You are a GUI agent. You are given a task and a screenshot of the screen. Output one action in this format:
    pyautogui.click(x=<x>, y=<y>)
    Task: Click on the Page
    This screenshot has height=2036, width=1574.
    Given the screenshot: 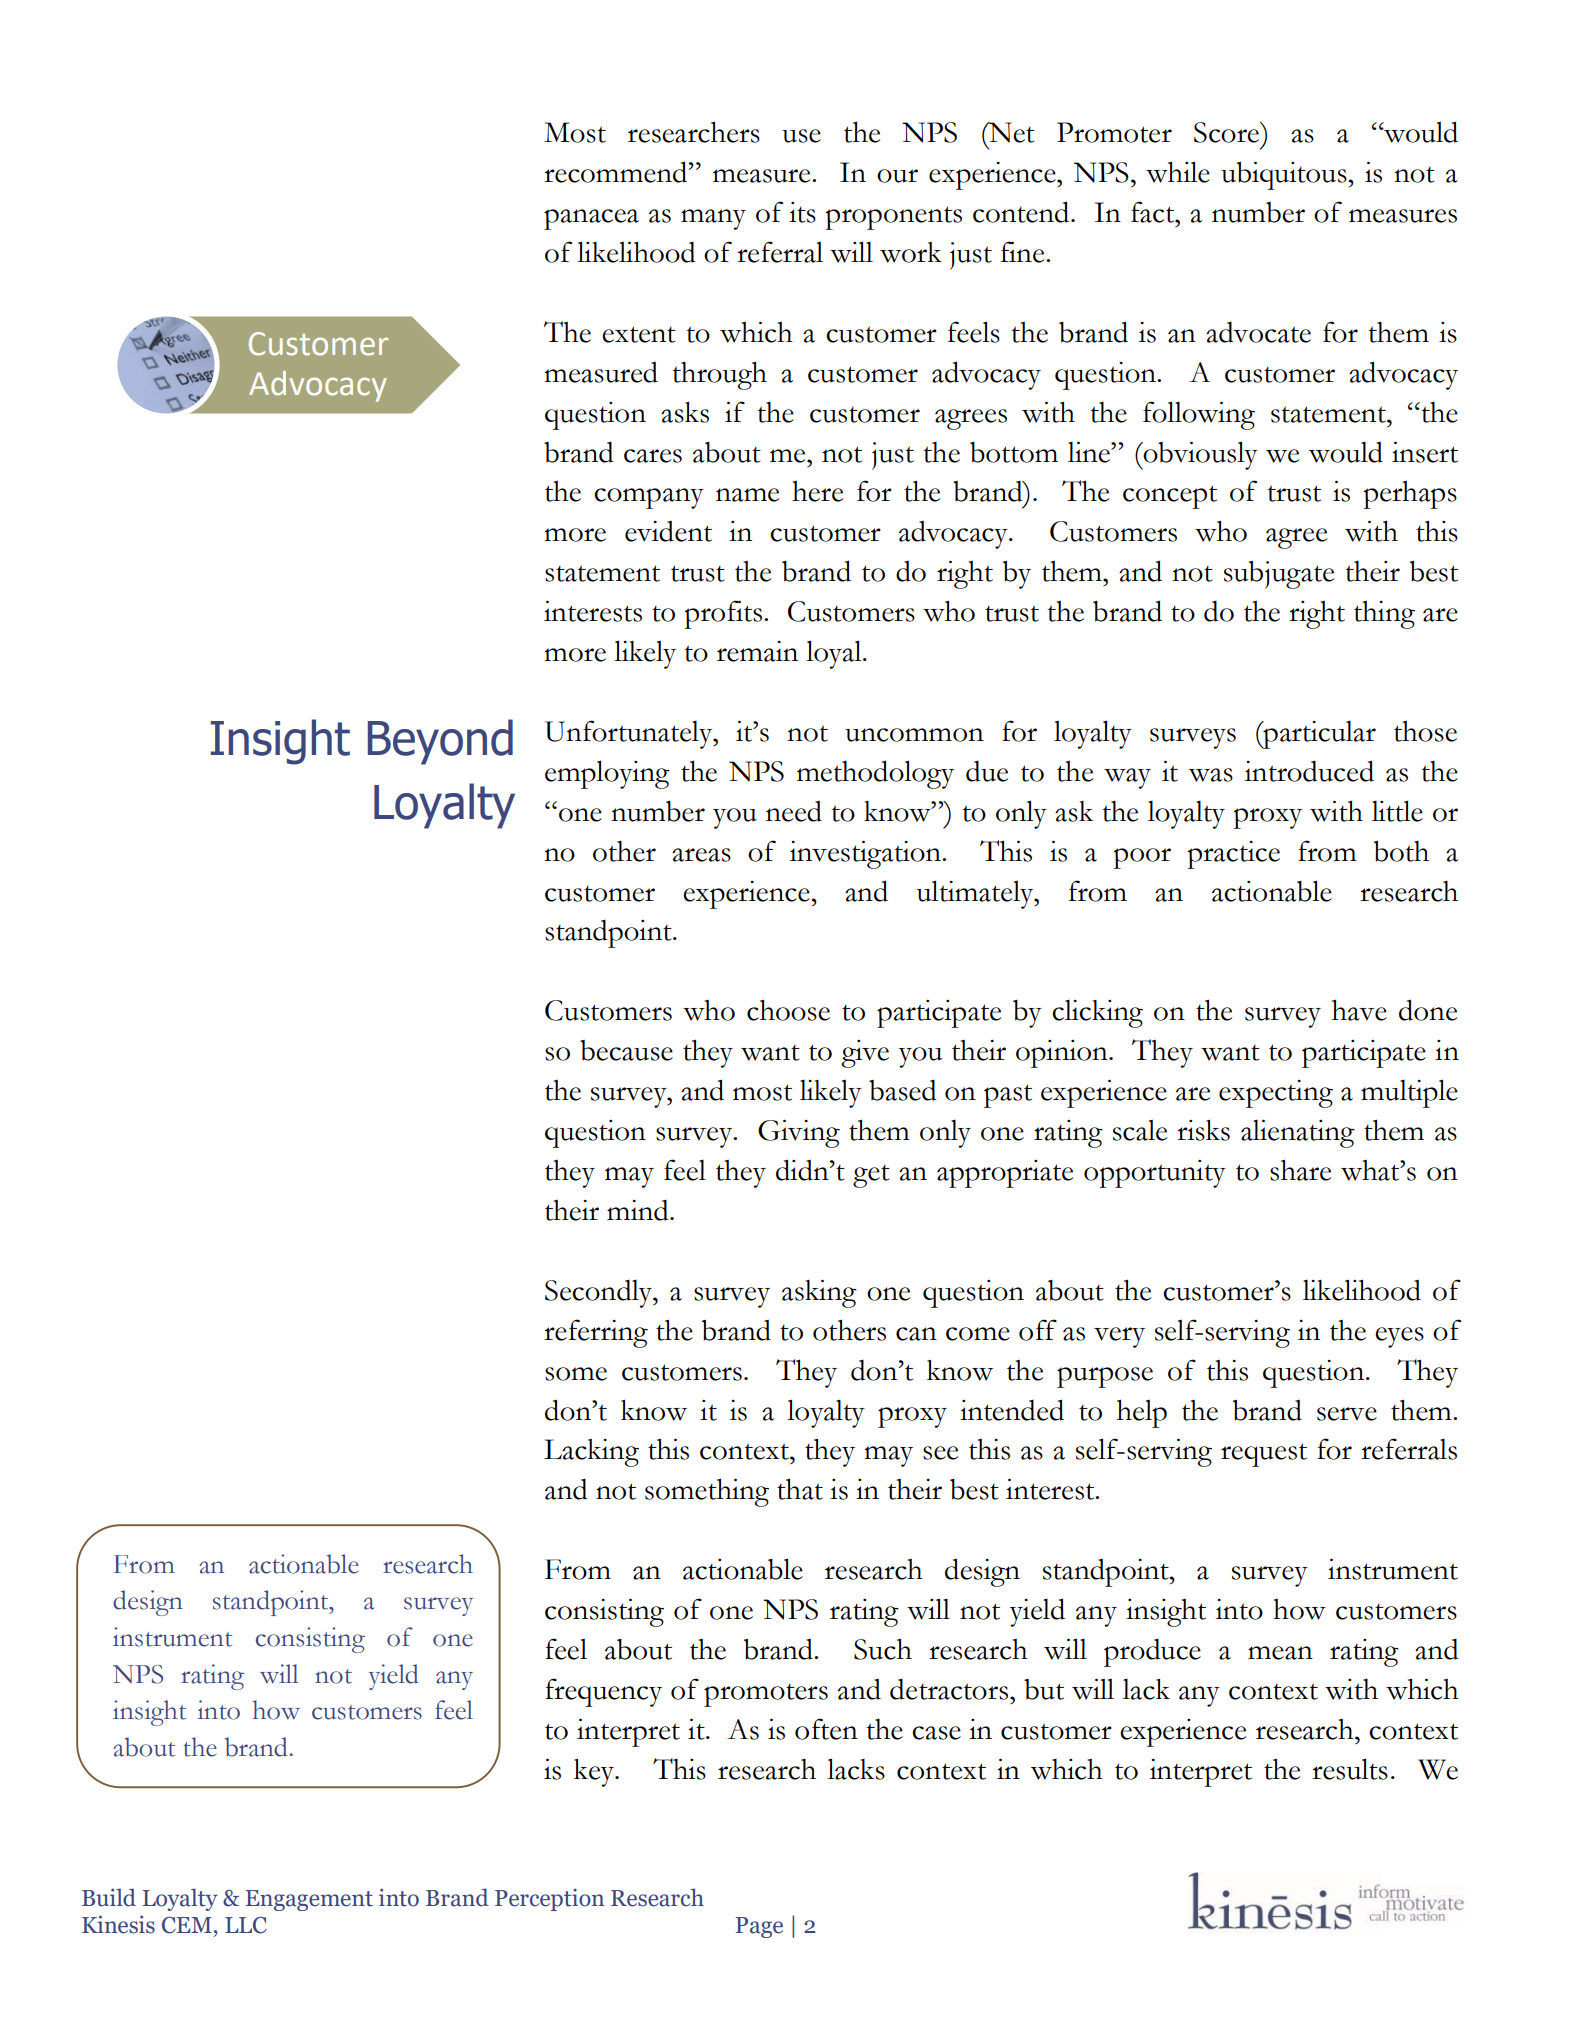 What is the action you would take?
    pyautogui.click(x=759, y=1927)
